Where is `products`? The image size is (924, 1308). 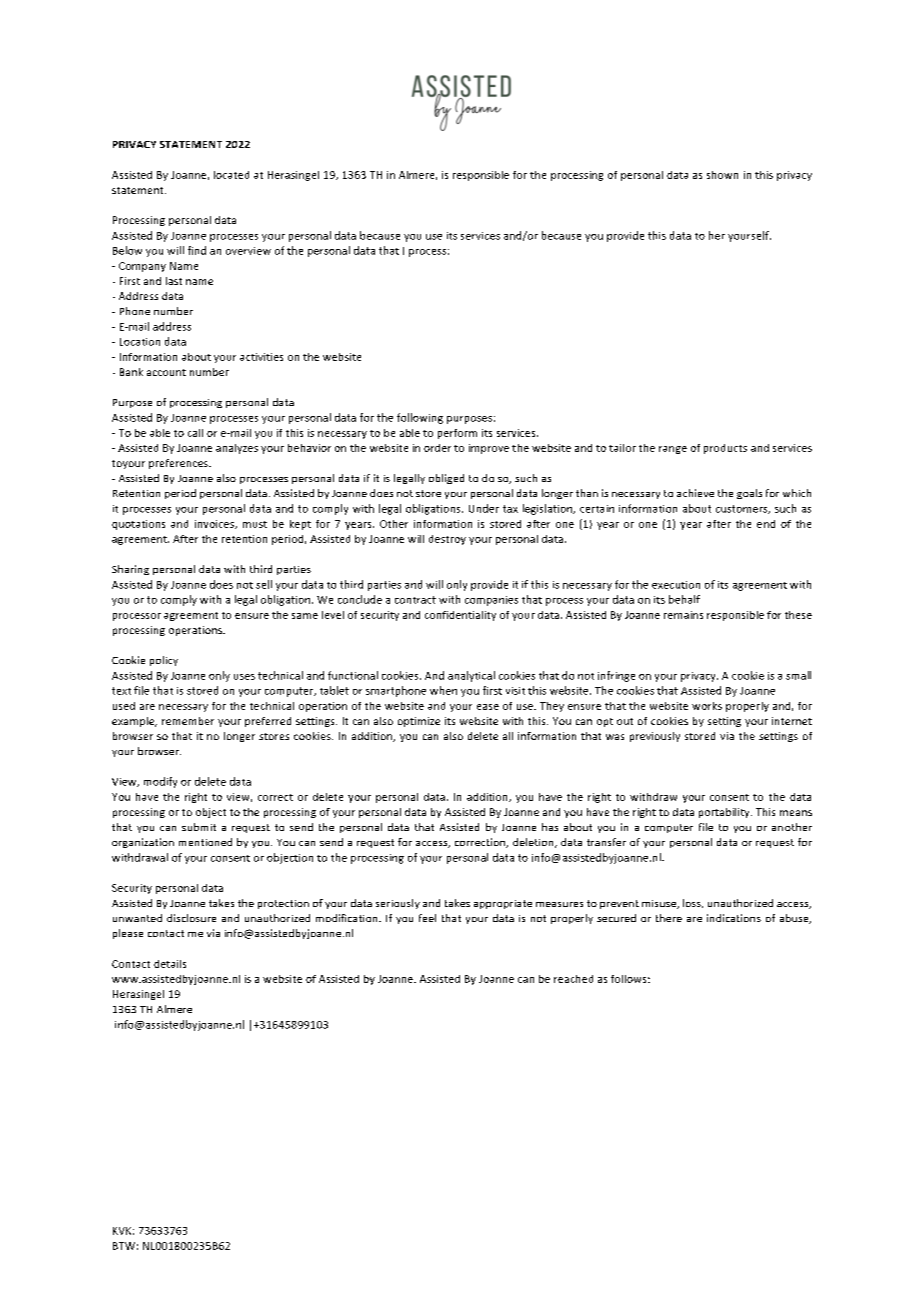 products is located at coordinates (725, 449).
